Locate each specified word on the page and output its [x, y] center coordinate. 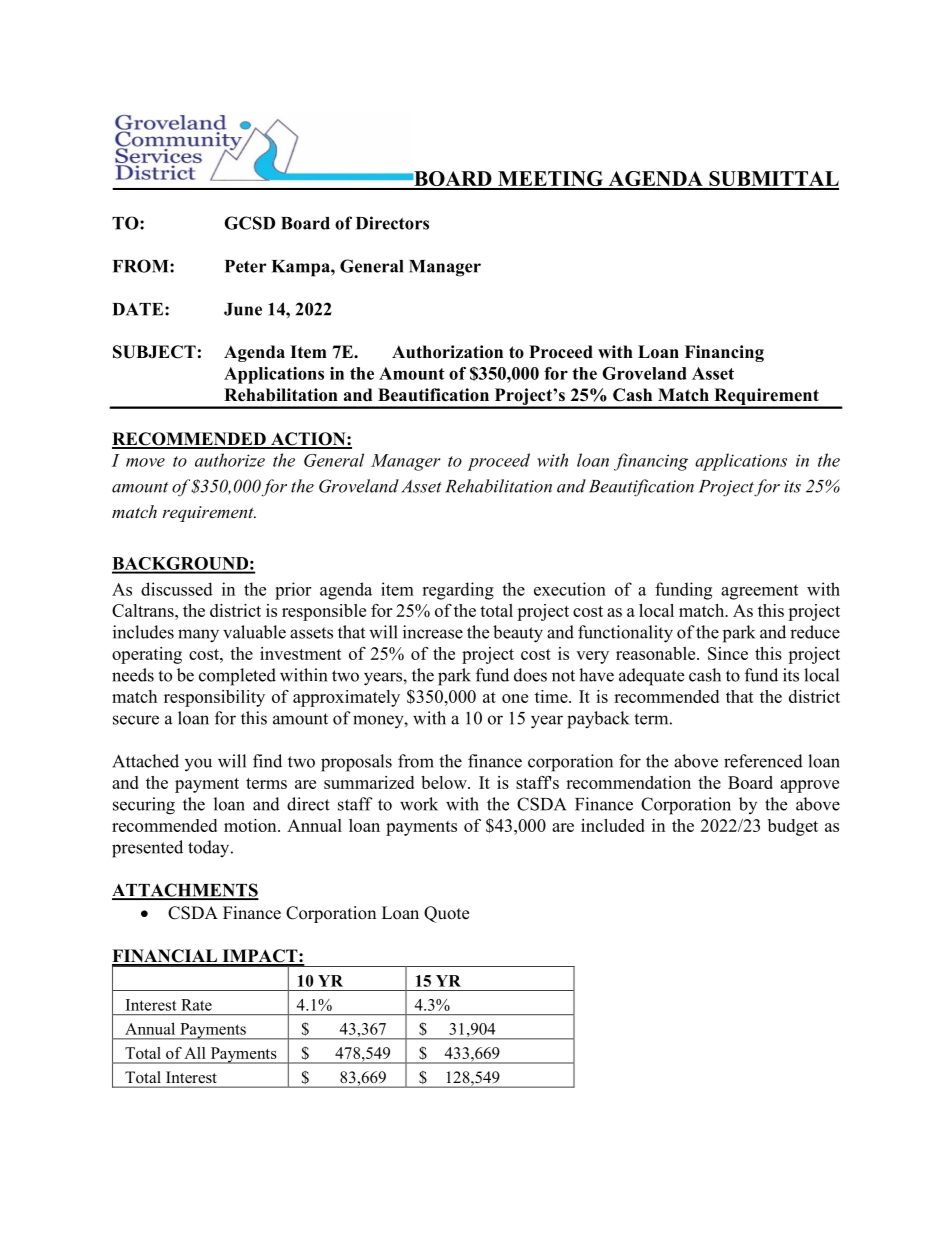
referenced [763, 761]
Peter [246, 266]
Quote [446, 914]
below [445, 782]
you [198, 765]
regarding [458, 591]
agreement [759, 592]
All [195, 1053]
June [243, 309]
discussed [177, 589]
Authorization [447, 352]
